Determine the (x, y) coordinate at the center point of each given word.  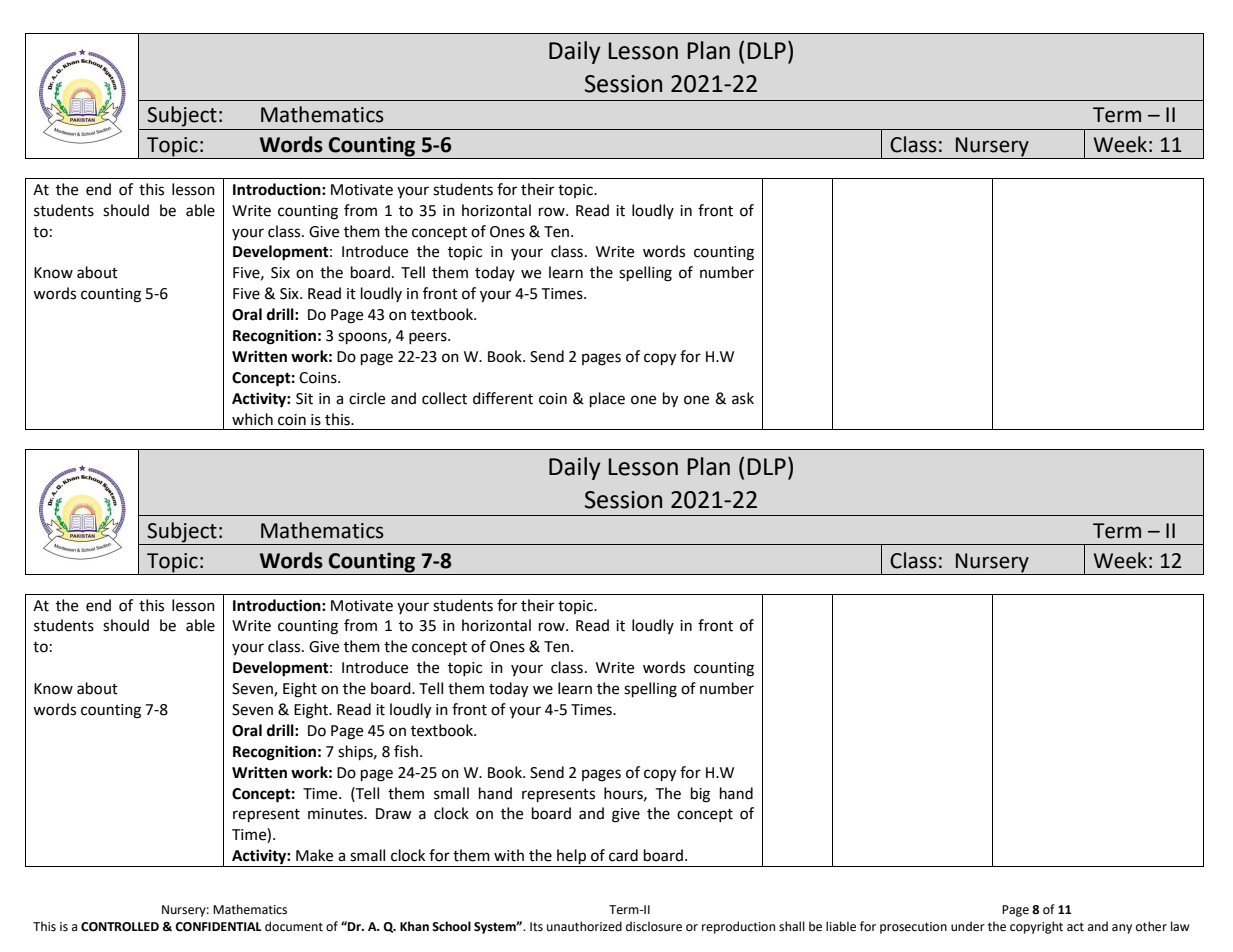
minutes (336, 814)
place (607, 400)
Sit (304, 399)
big (700, 795)
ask (743, 398)
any (1122, 929)
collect (444, 398)
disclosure (654, 926)
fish (406, 751)
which (252, 419)
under (968, 926)
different (503, 398)
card (623, 855)
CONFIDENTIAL (218, 927)
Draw (394, 814)
